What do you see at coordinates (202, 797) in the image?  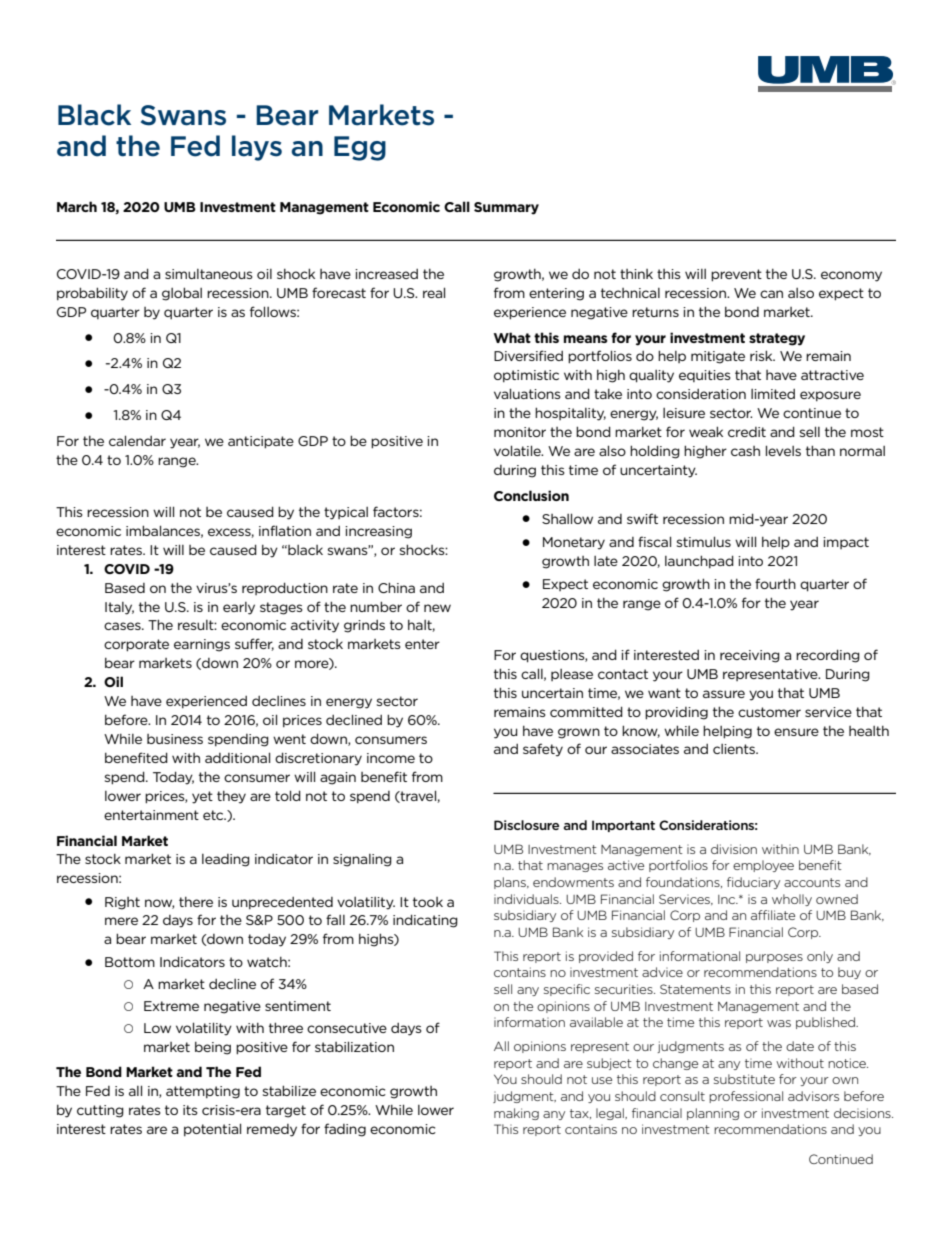 I see `yet` at bounding box center [202, 797].
